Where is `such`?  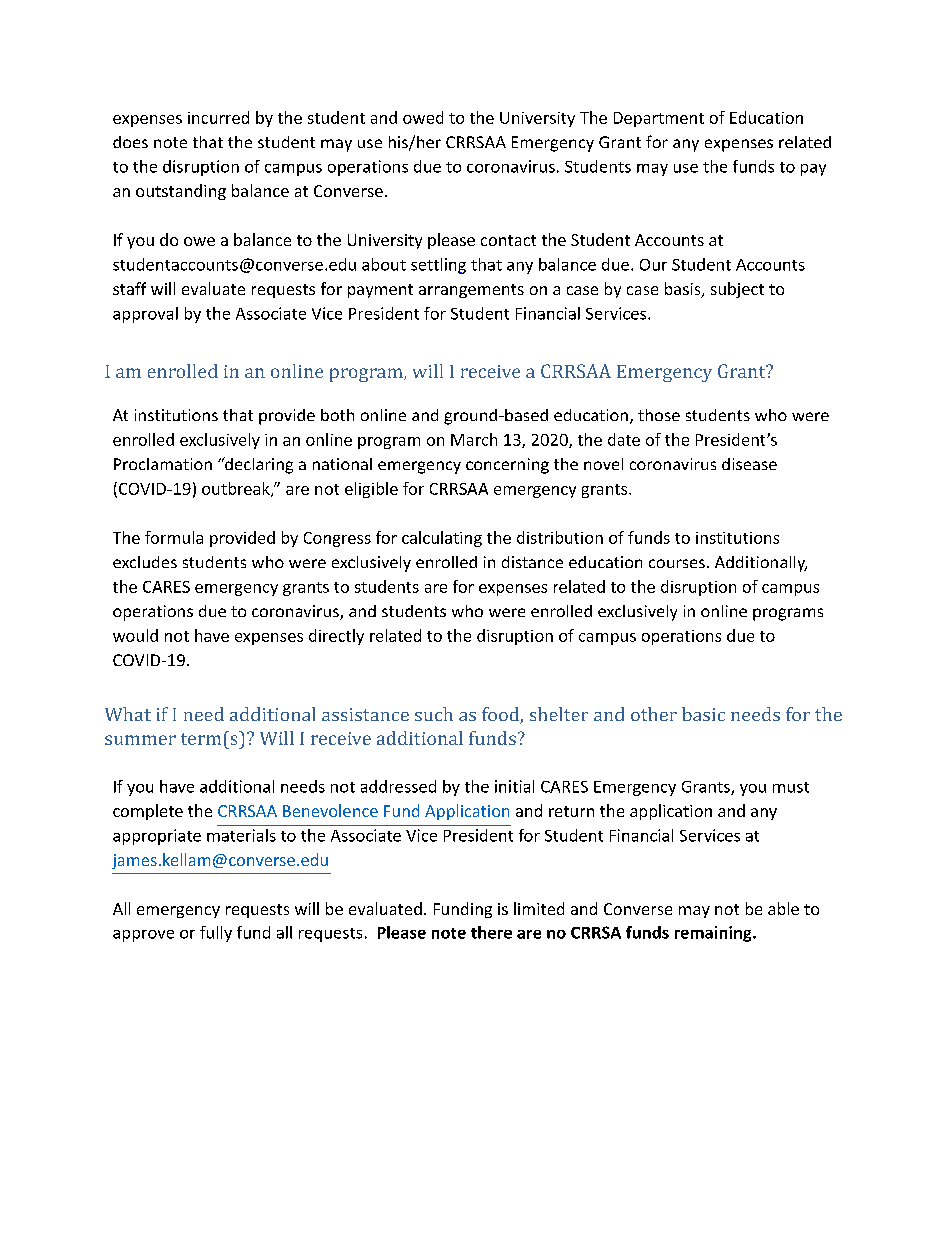
such is located at coordinates (434, 714).
